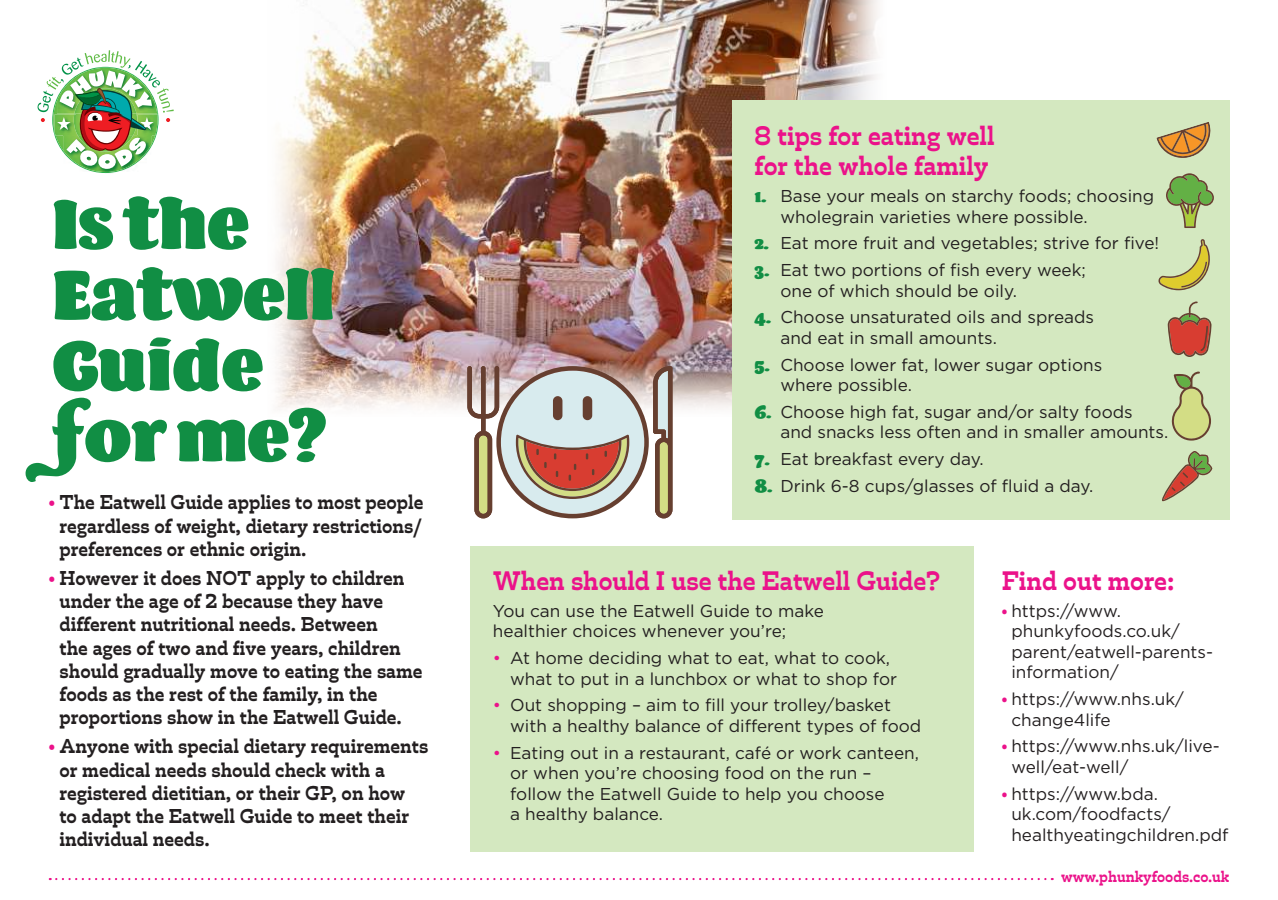 Image resolution: width=1278 pixels, height=900 pixels. I want to click on applies, so click(259, 504).
